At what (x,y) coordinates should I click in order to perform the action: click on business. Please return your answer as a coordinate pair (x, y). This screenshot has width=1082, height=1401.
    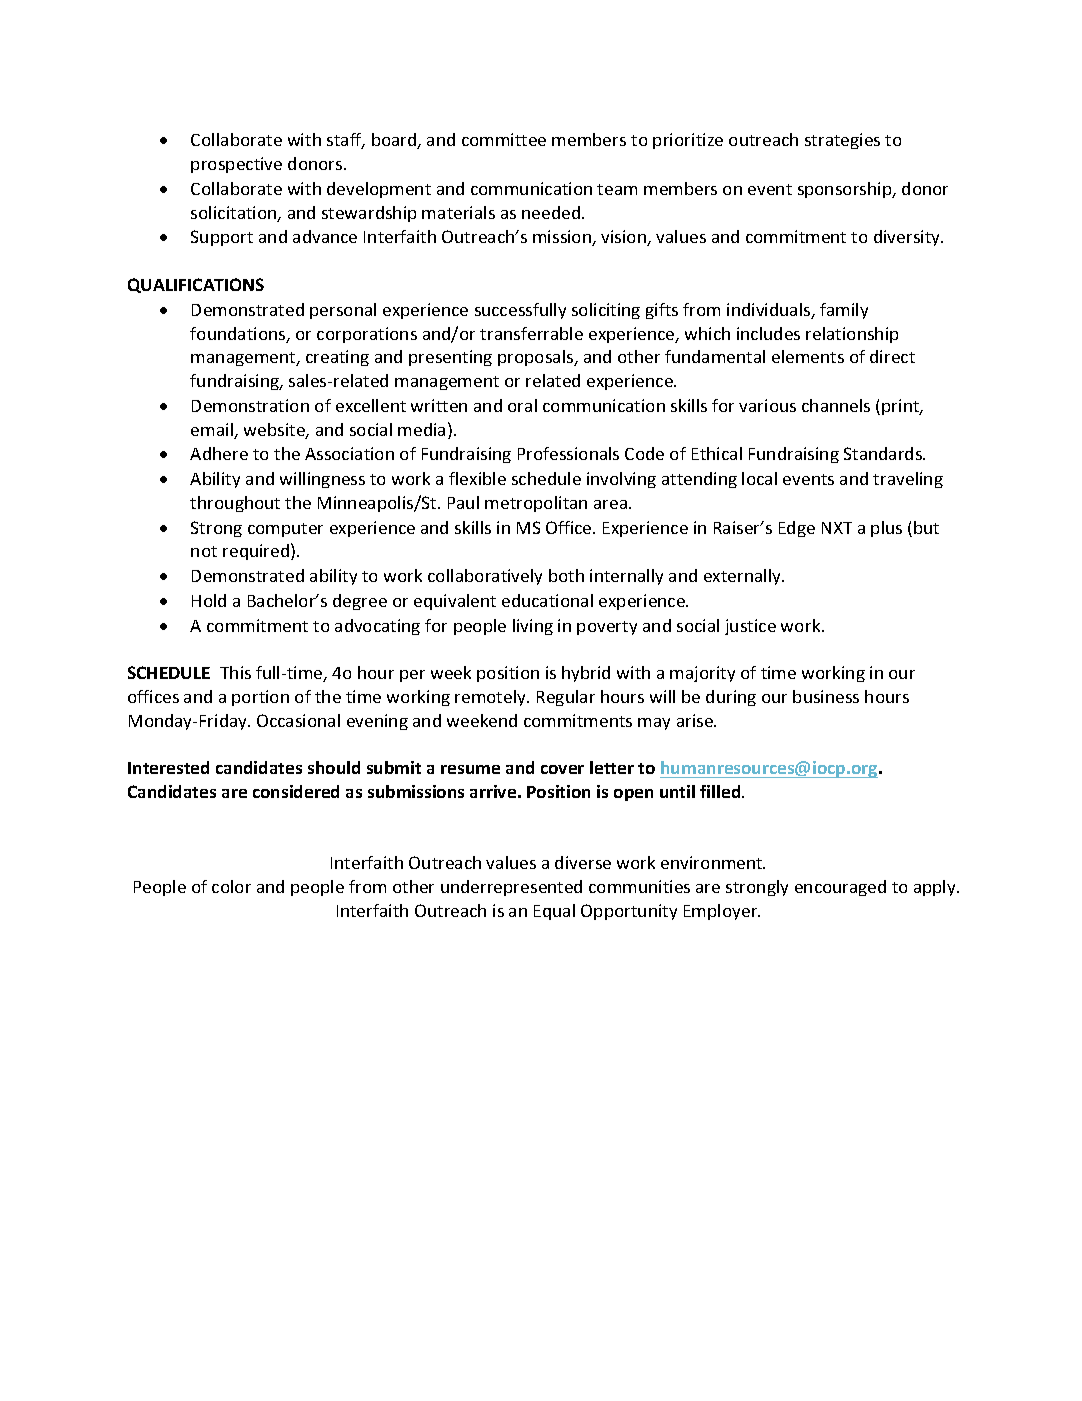
    Looking at the image, I should click on (826, 696).
